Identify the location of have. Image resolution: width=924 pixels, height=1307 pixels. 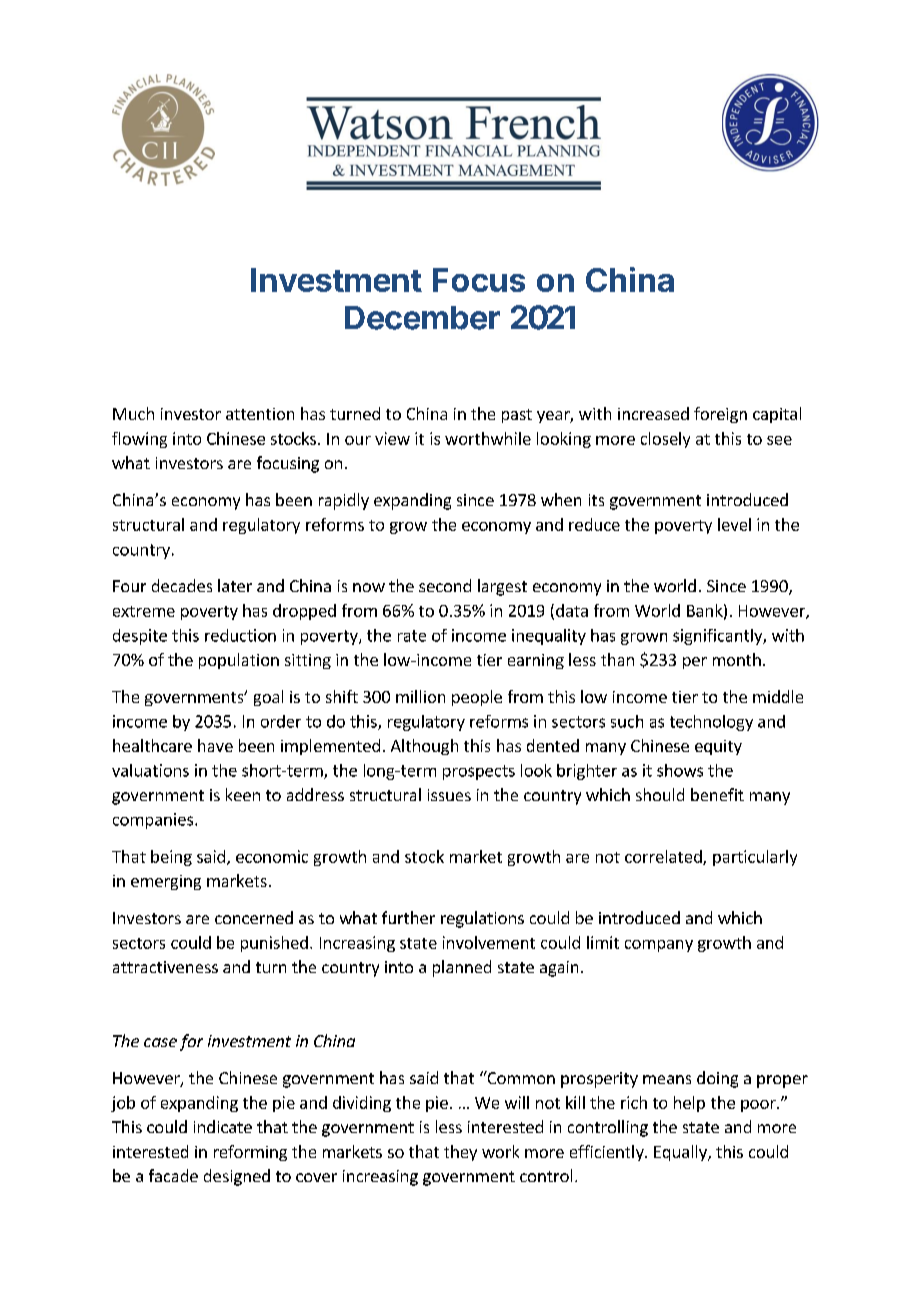
(215, 745).
